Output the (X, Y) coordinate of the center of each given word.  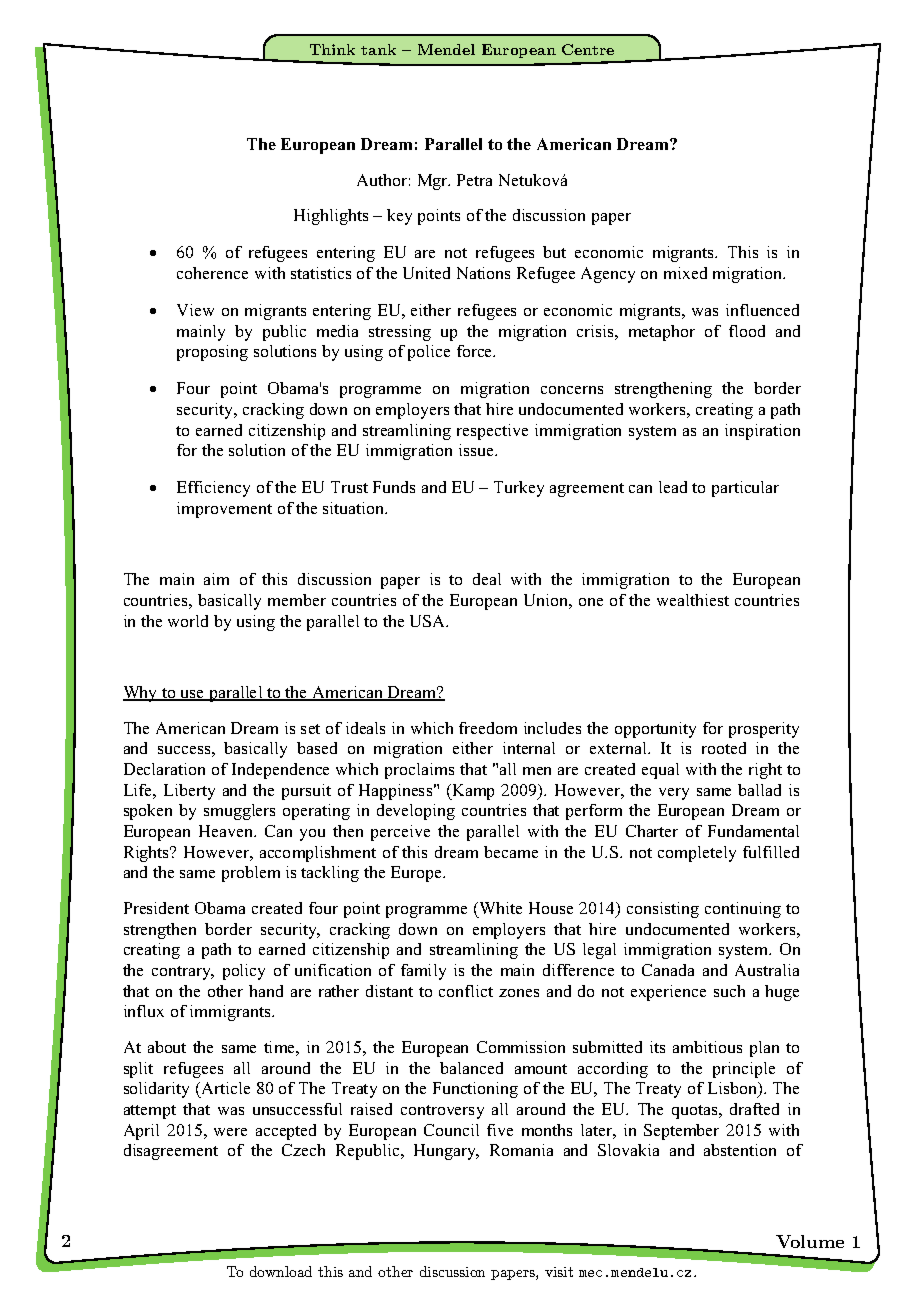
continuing (743, 910)
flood (747, 331)
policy (244, 972)
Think (332, 49)
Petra (474, 180)
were (230, 1132)
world (188, 621)
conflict (466, 991)
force (476, 351)
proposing (212, 353)
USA (429, 621)
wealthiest (693, 600)
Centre (588, 49)
